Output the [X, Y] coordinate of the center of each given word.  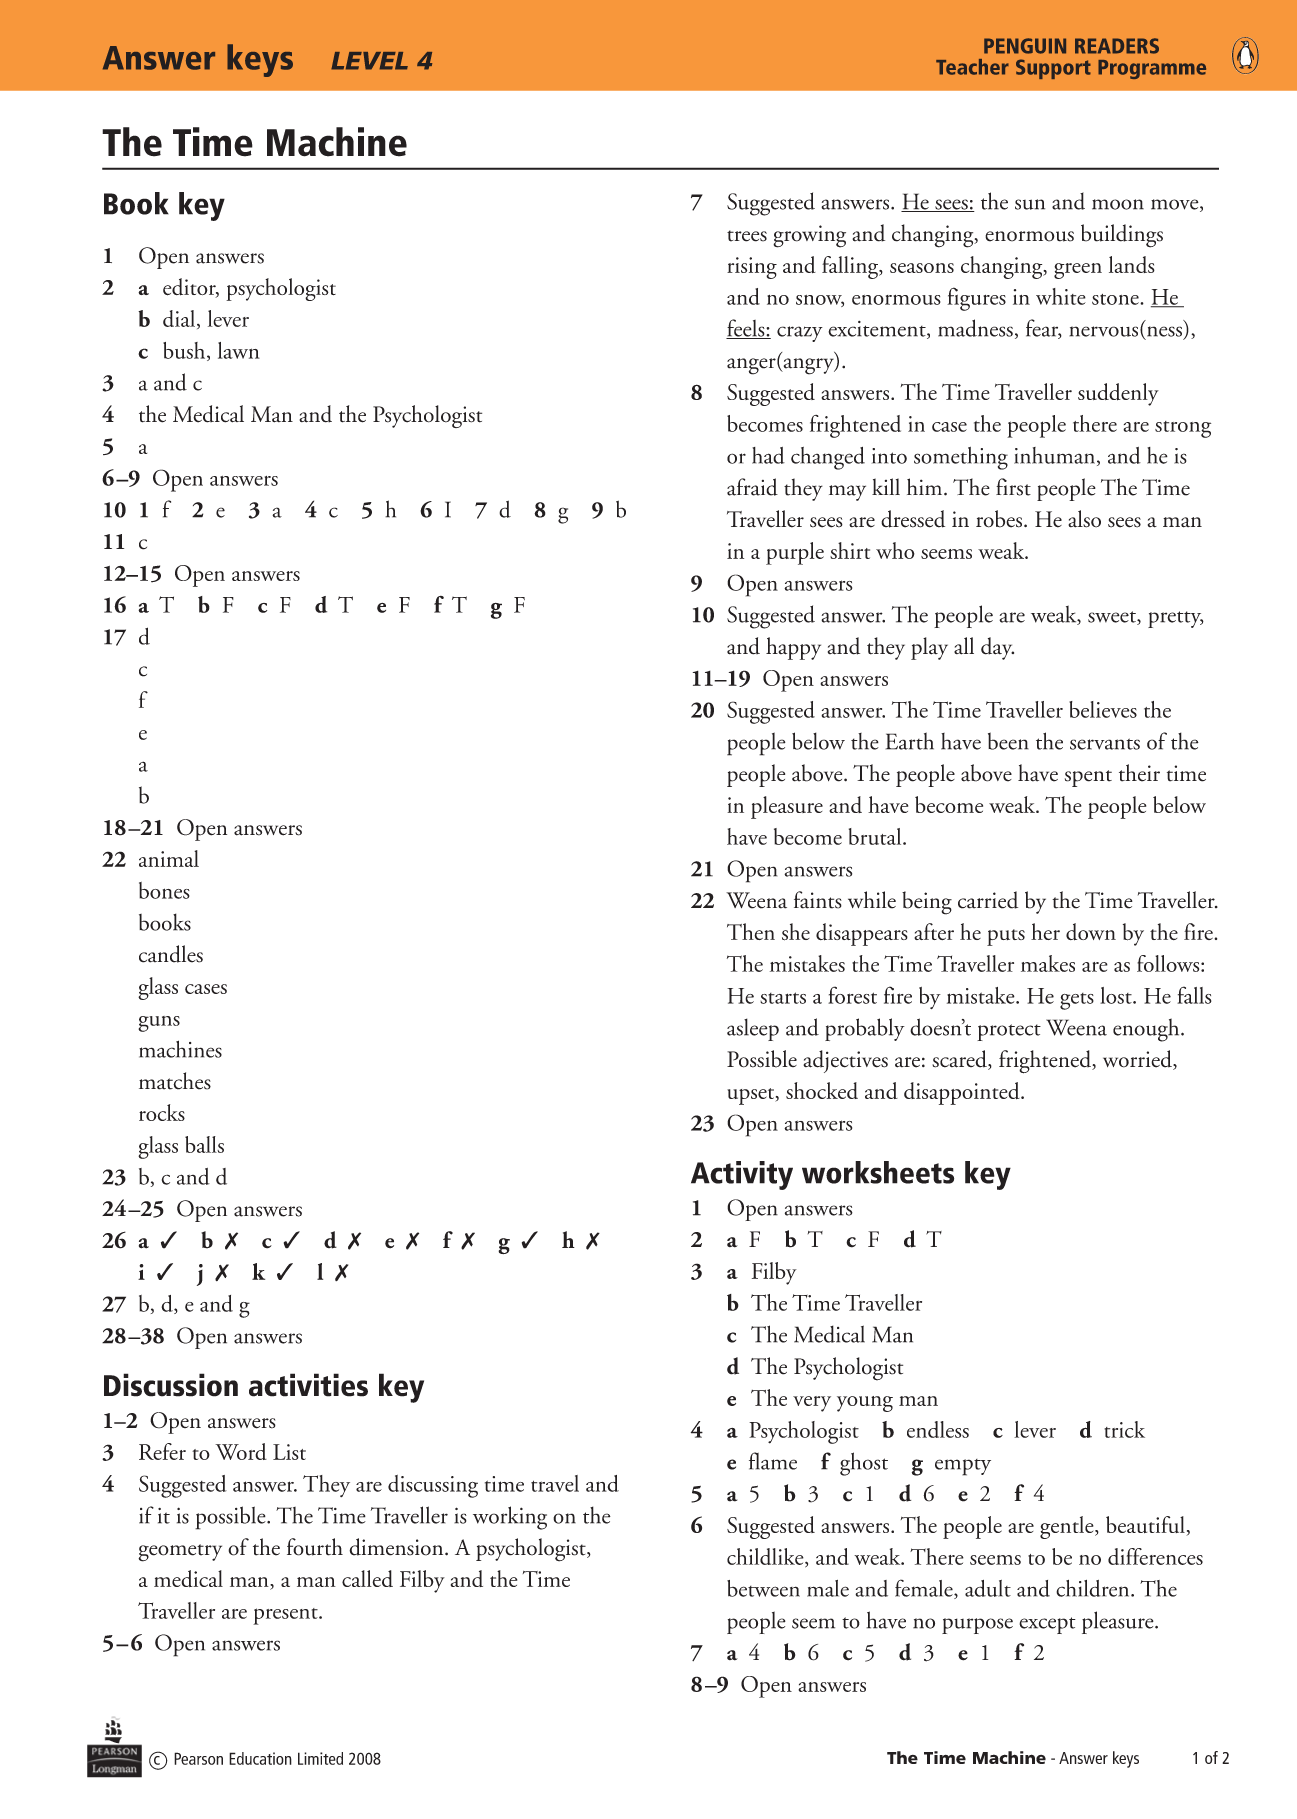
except [1047, 1625]
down [1091, 932]
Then [751, 931]
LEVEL [369, 61]
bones [164, 890]
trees [747, 236]
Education [260, 1758]
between [763, 1588]
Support [1053, 69]
